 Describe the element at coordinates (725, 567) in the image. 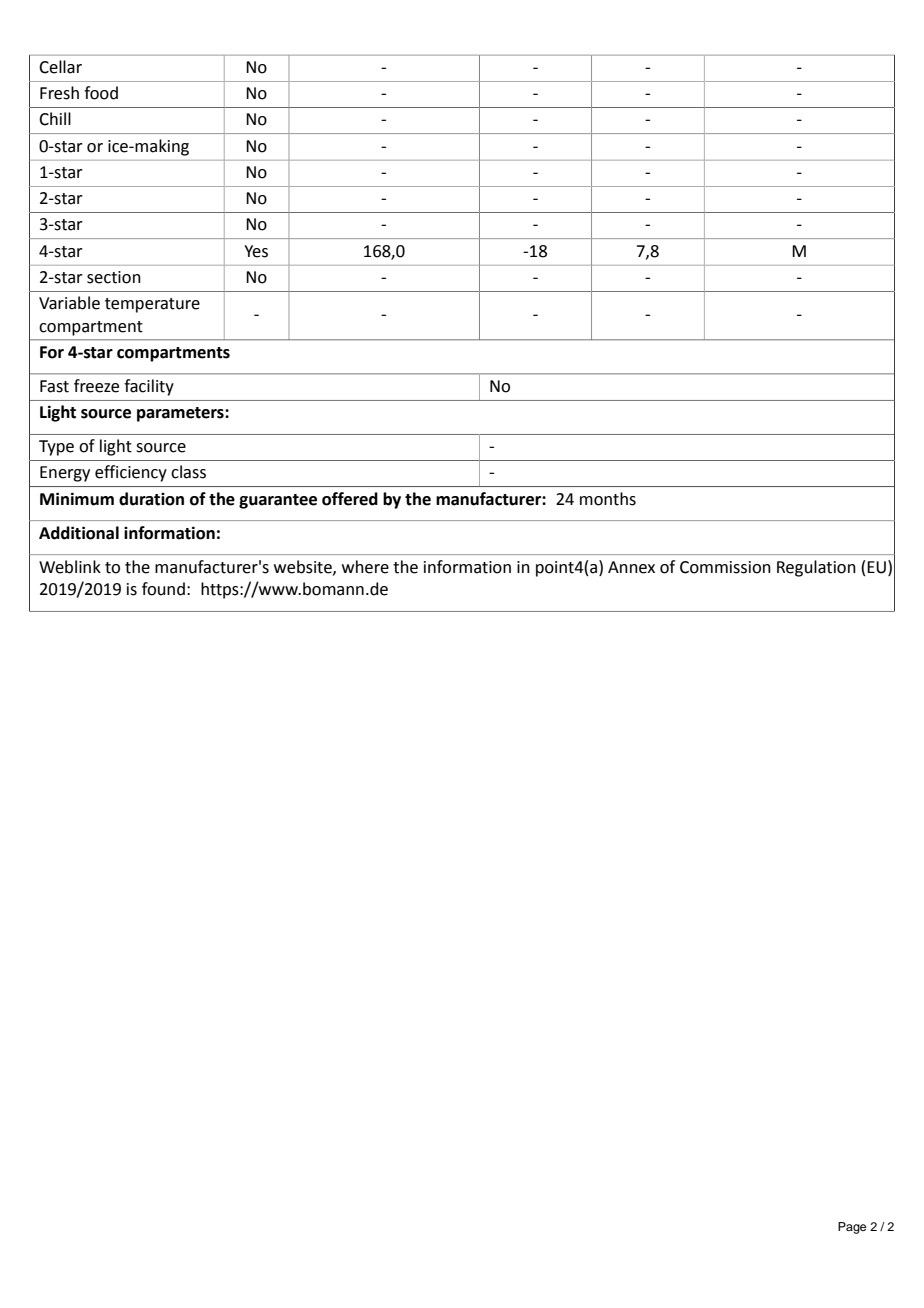

I see `Commission` at that location.
